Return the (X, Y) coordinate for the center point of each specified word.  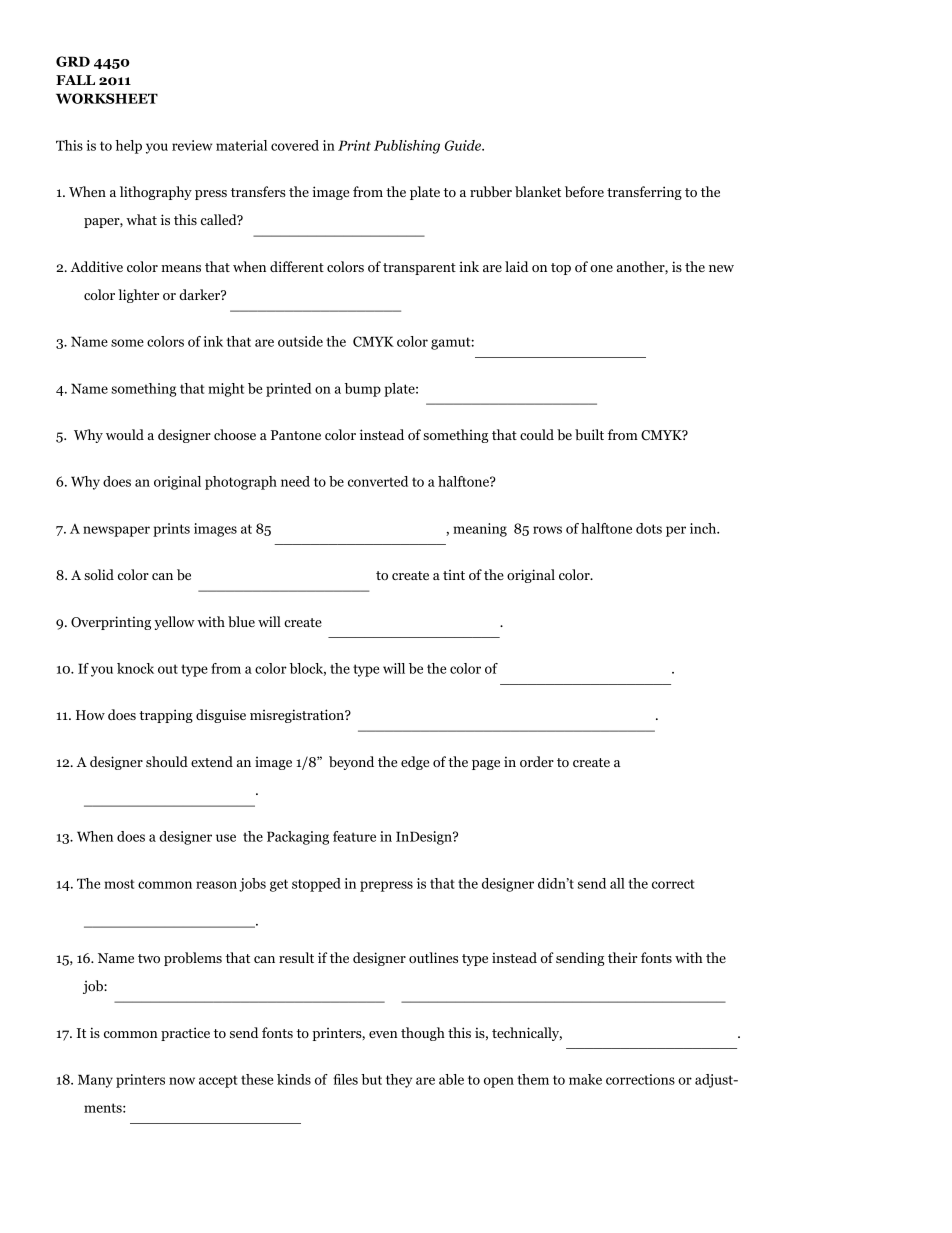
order (537, 761)
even (383, 1034)
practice (185, 1034)
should (167, 761)
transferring (644, 193)
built (589, 434)
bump (363, 390)
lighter (138, 296)
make (585, 1079)
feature (354, 836)
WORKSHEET (107, 98)
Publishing (407, 147)
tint (454, 575)
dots (649, 528)
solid (99, 574)
